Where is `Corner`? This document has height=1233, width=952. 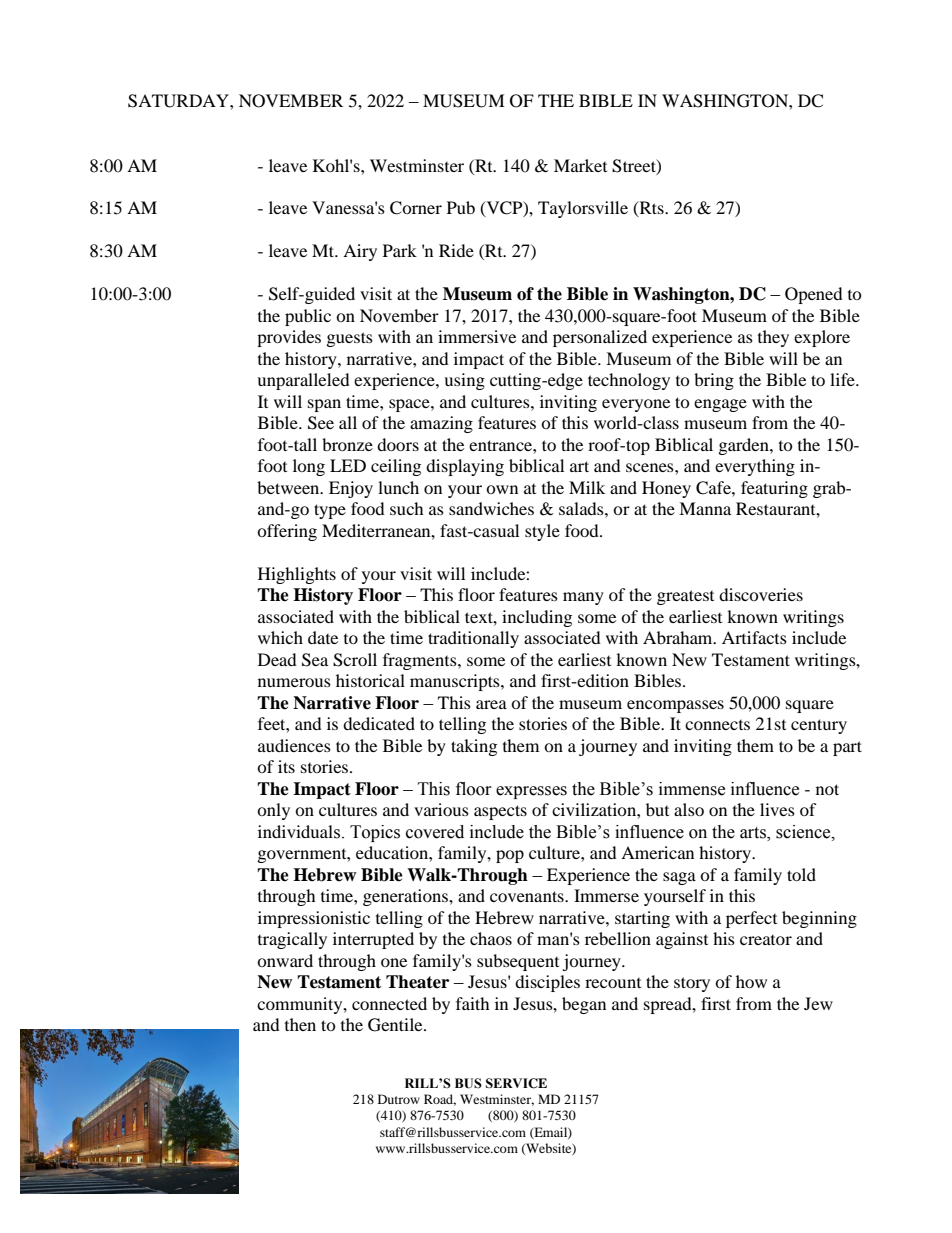
Corner is located at coordinates (416, 208).
